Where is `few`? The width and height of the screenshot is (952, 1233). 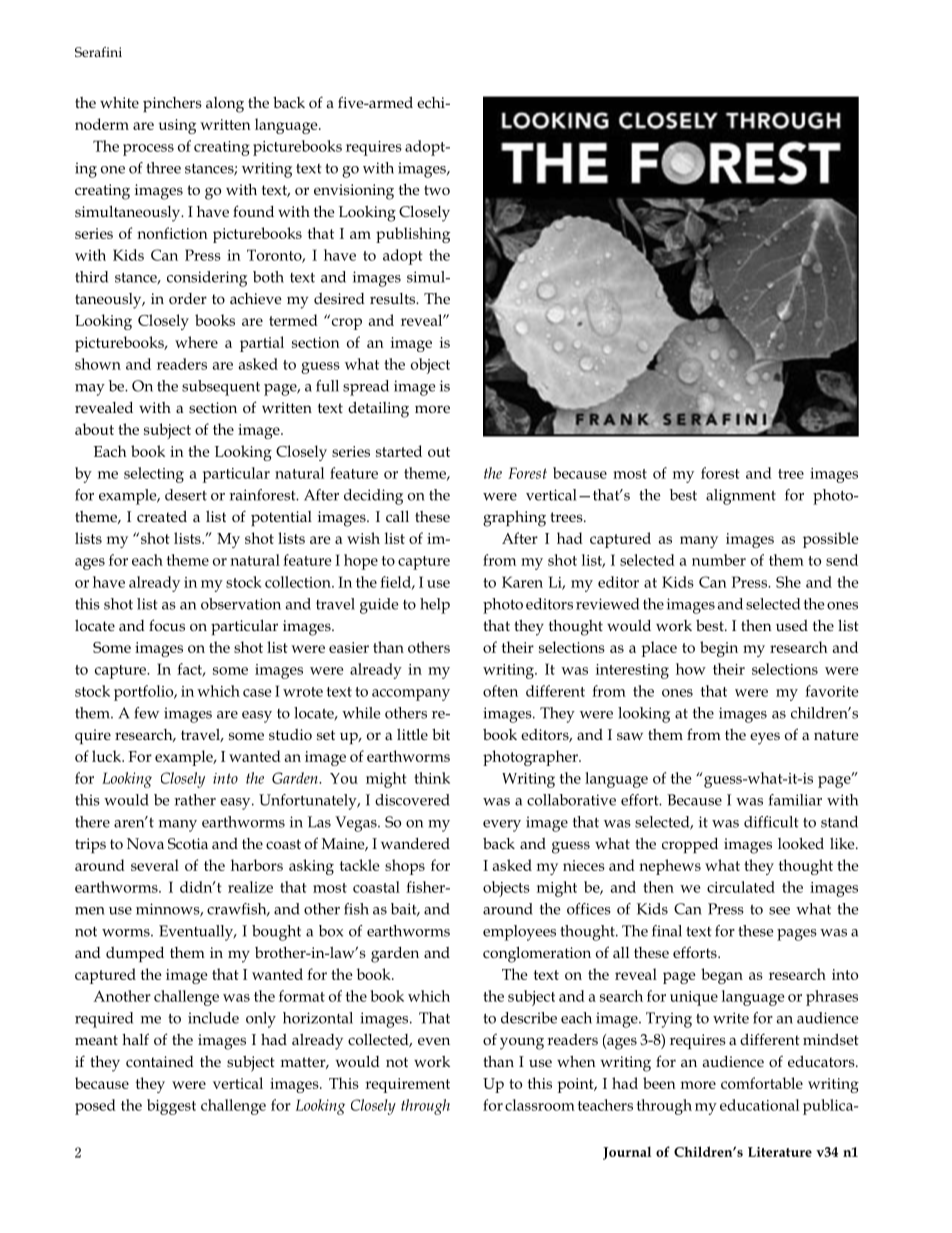
few is located at coordinates (146, 713).
